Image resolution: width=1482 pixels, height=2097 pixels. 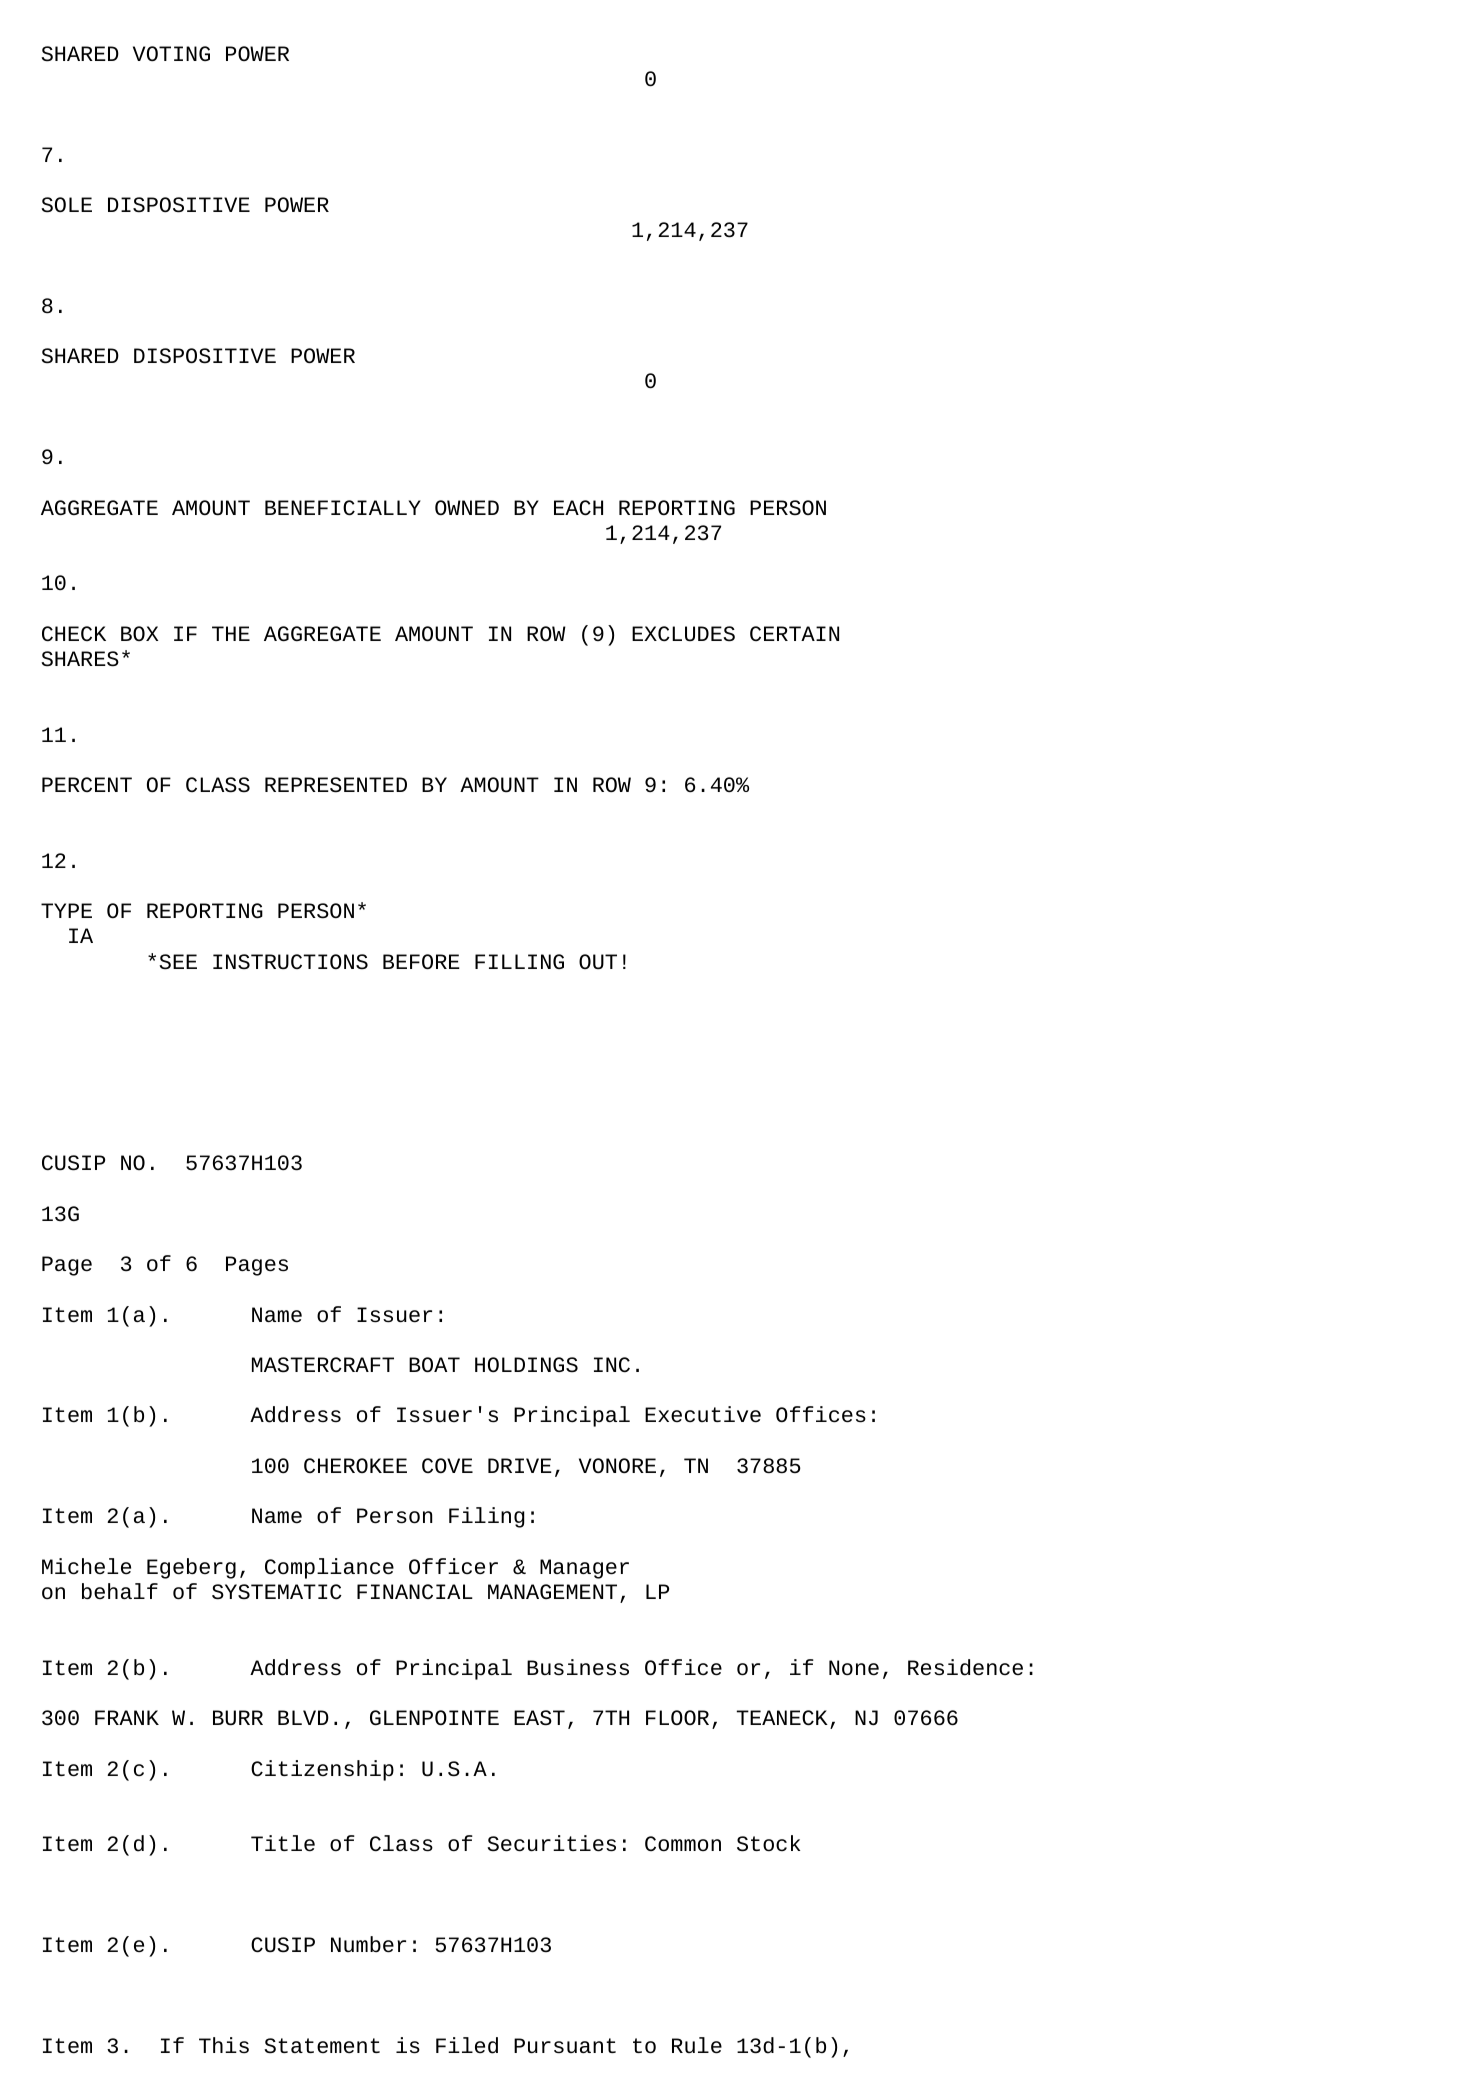 I want to click on Filed, so click(x=467, y=2045).
